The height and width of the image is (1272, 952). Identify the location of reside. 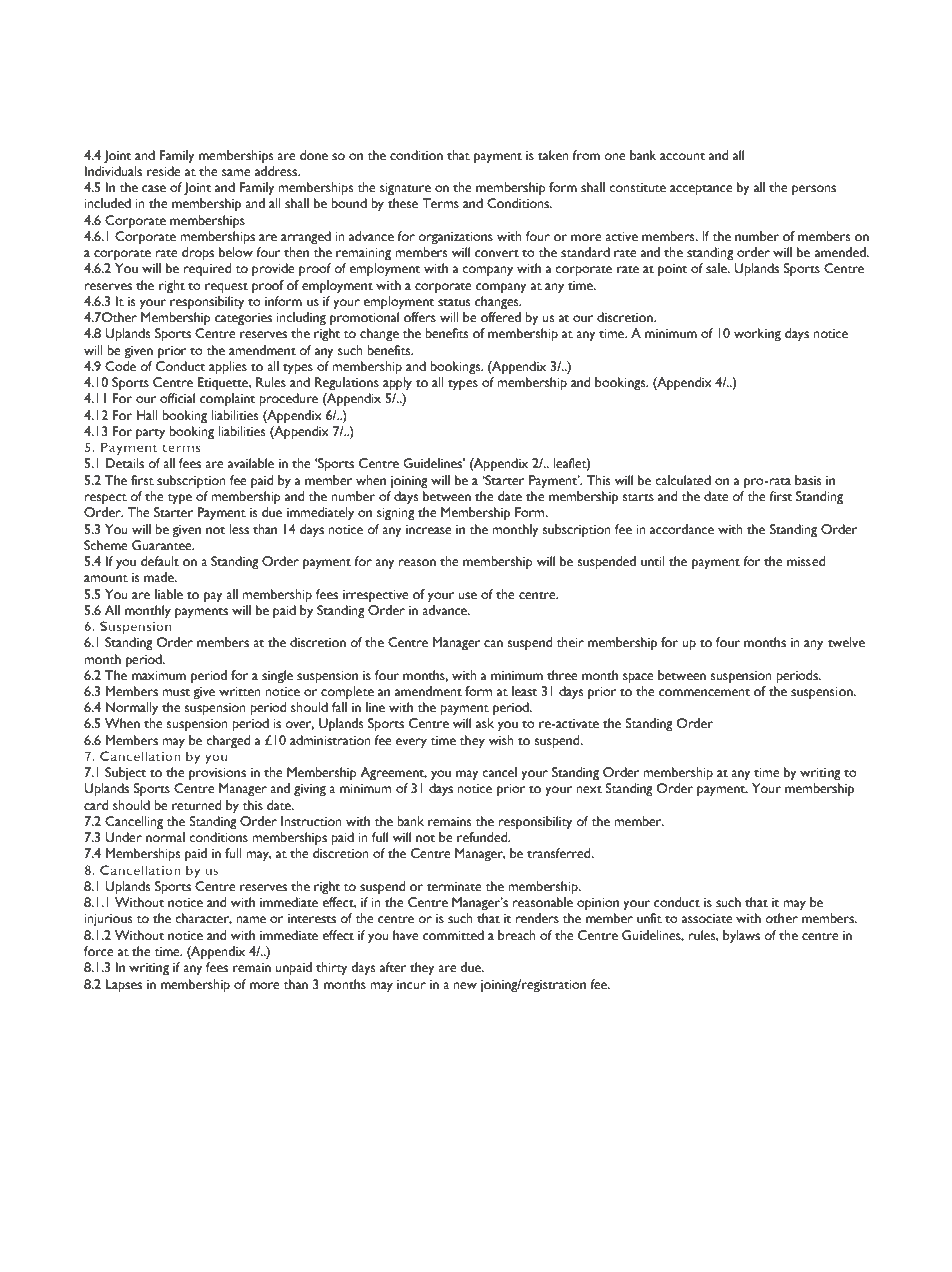
(164, 171).
